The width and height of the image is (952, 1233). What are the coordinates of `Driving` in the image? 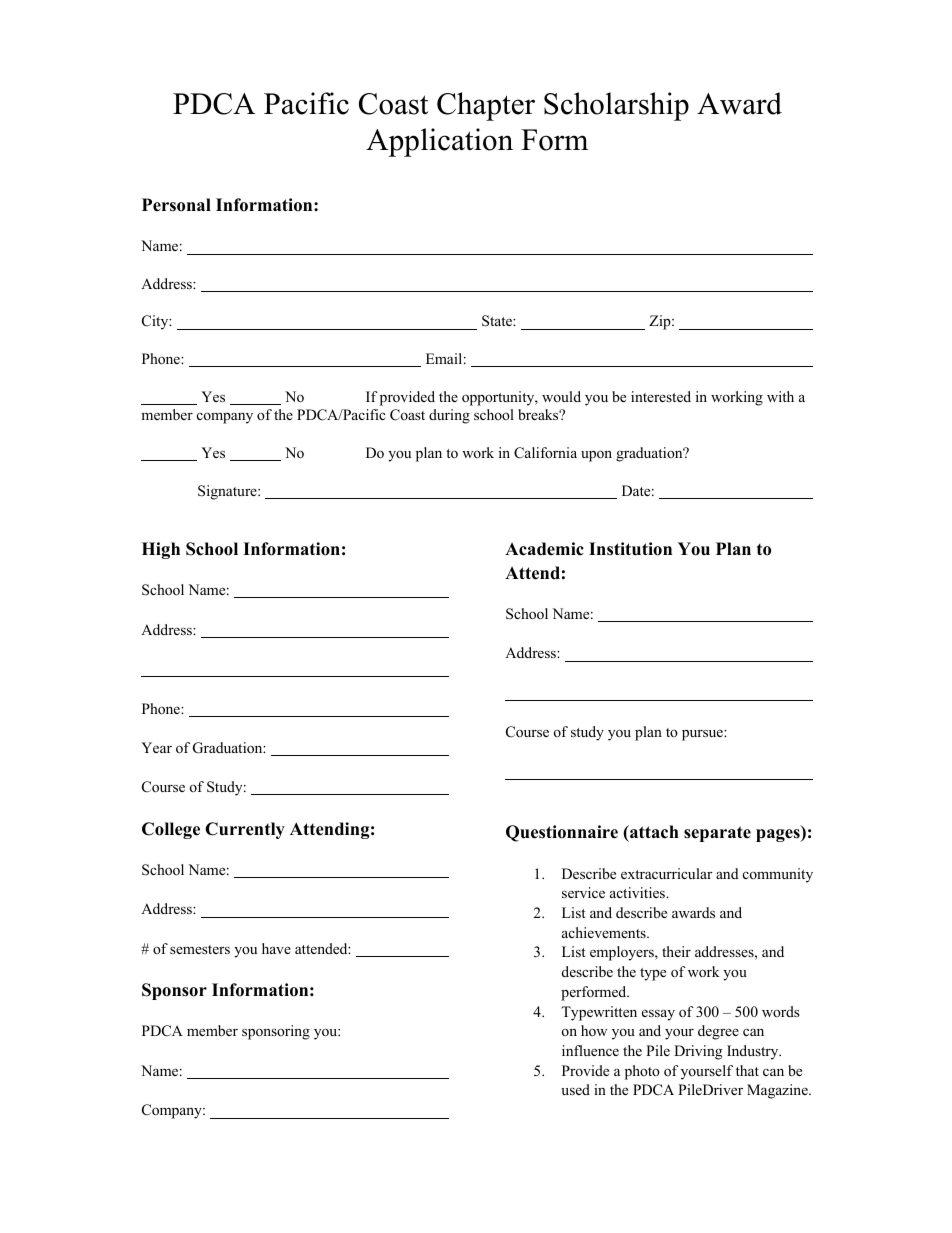 It's located at (698, 1052).
